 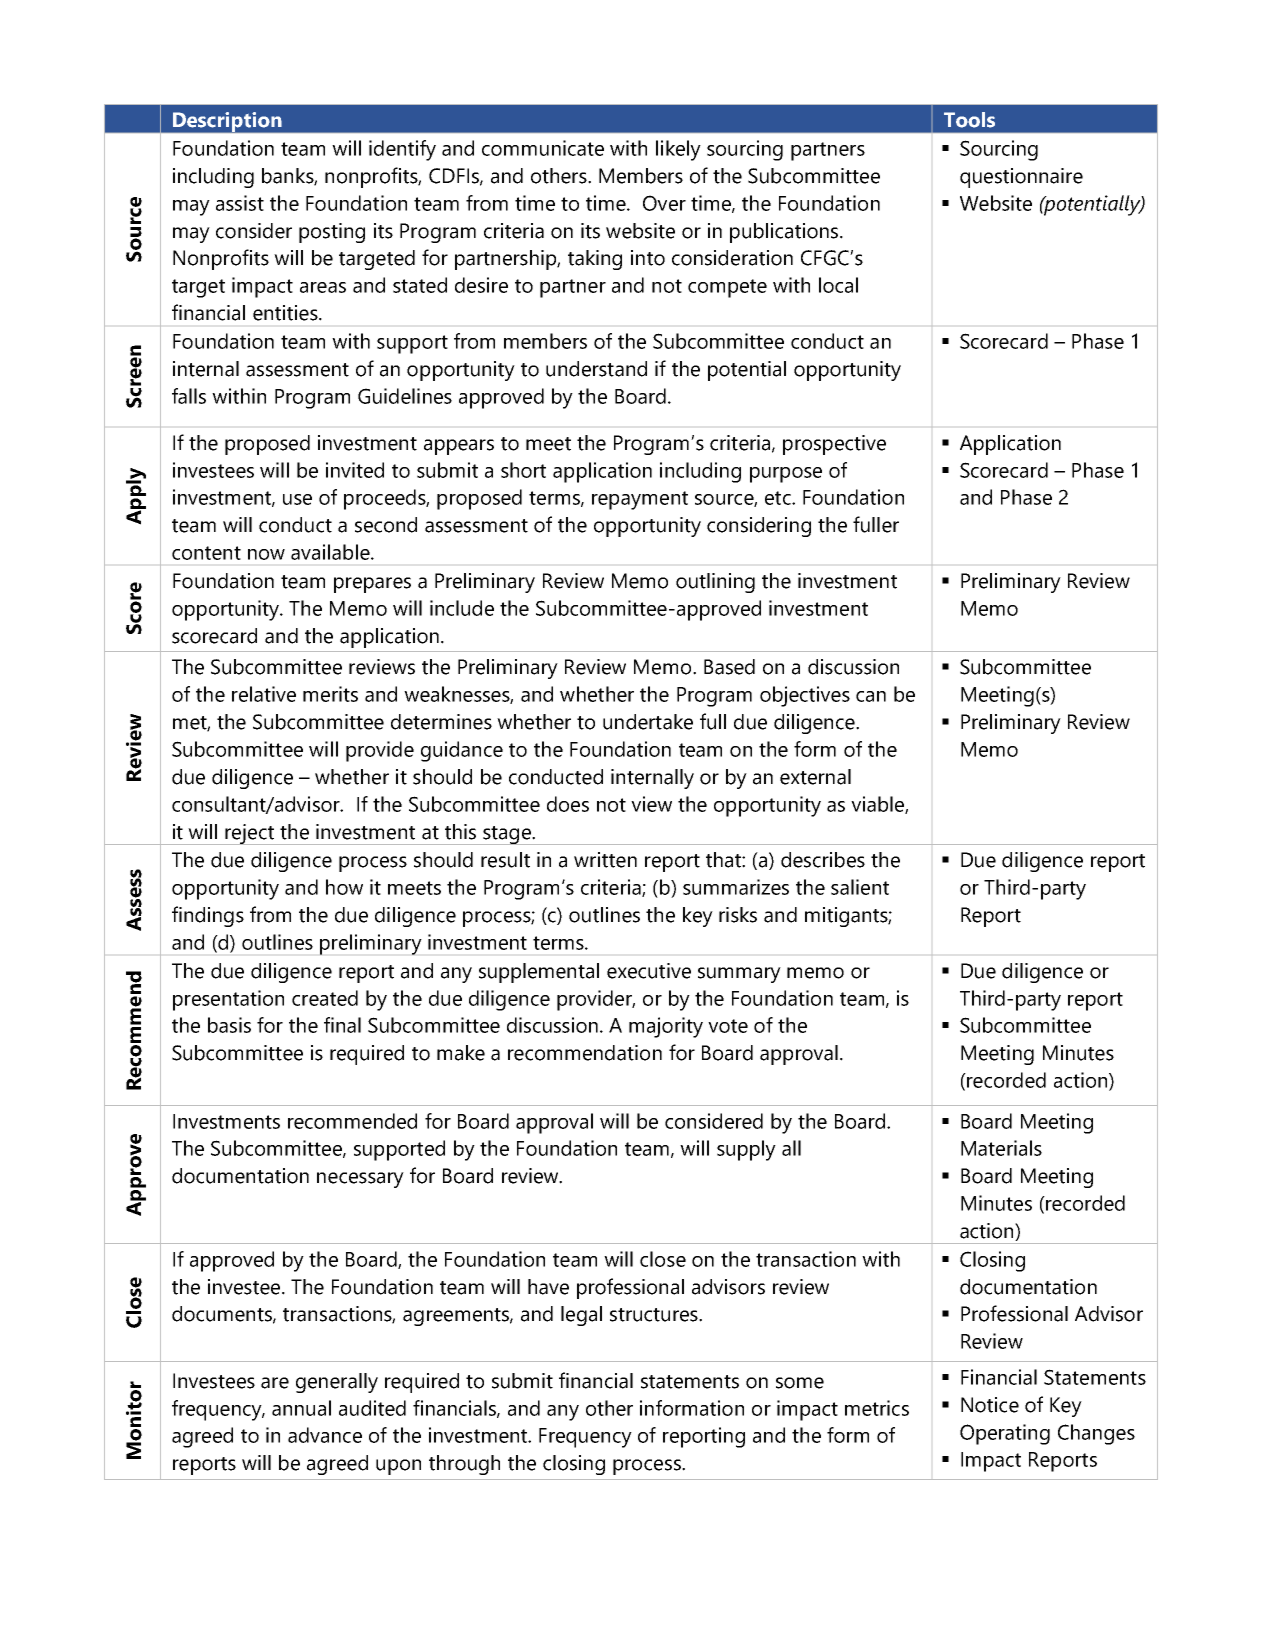 What do you see at coordinates (1021, 178) in the page?
I see `questionnaire` at bounding box center [1021, 178].
